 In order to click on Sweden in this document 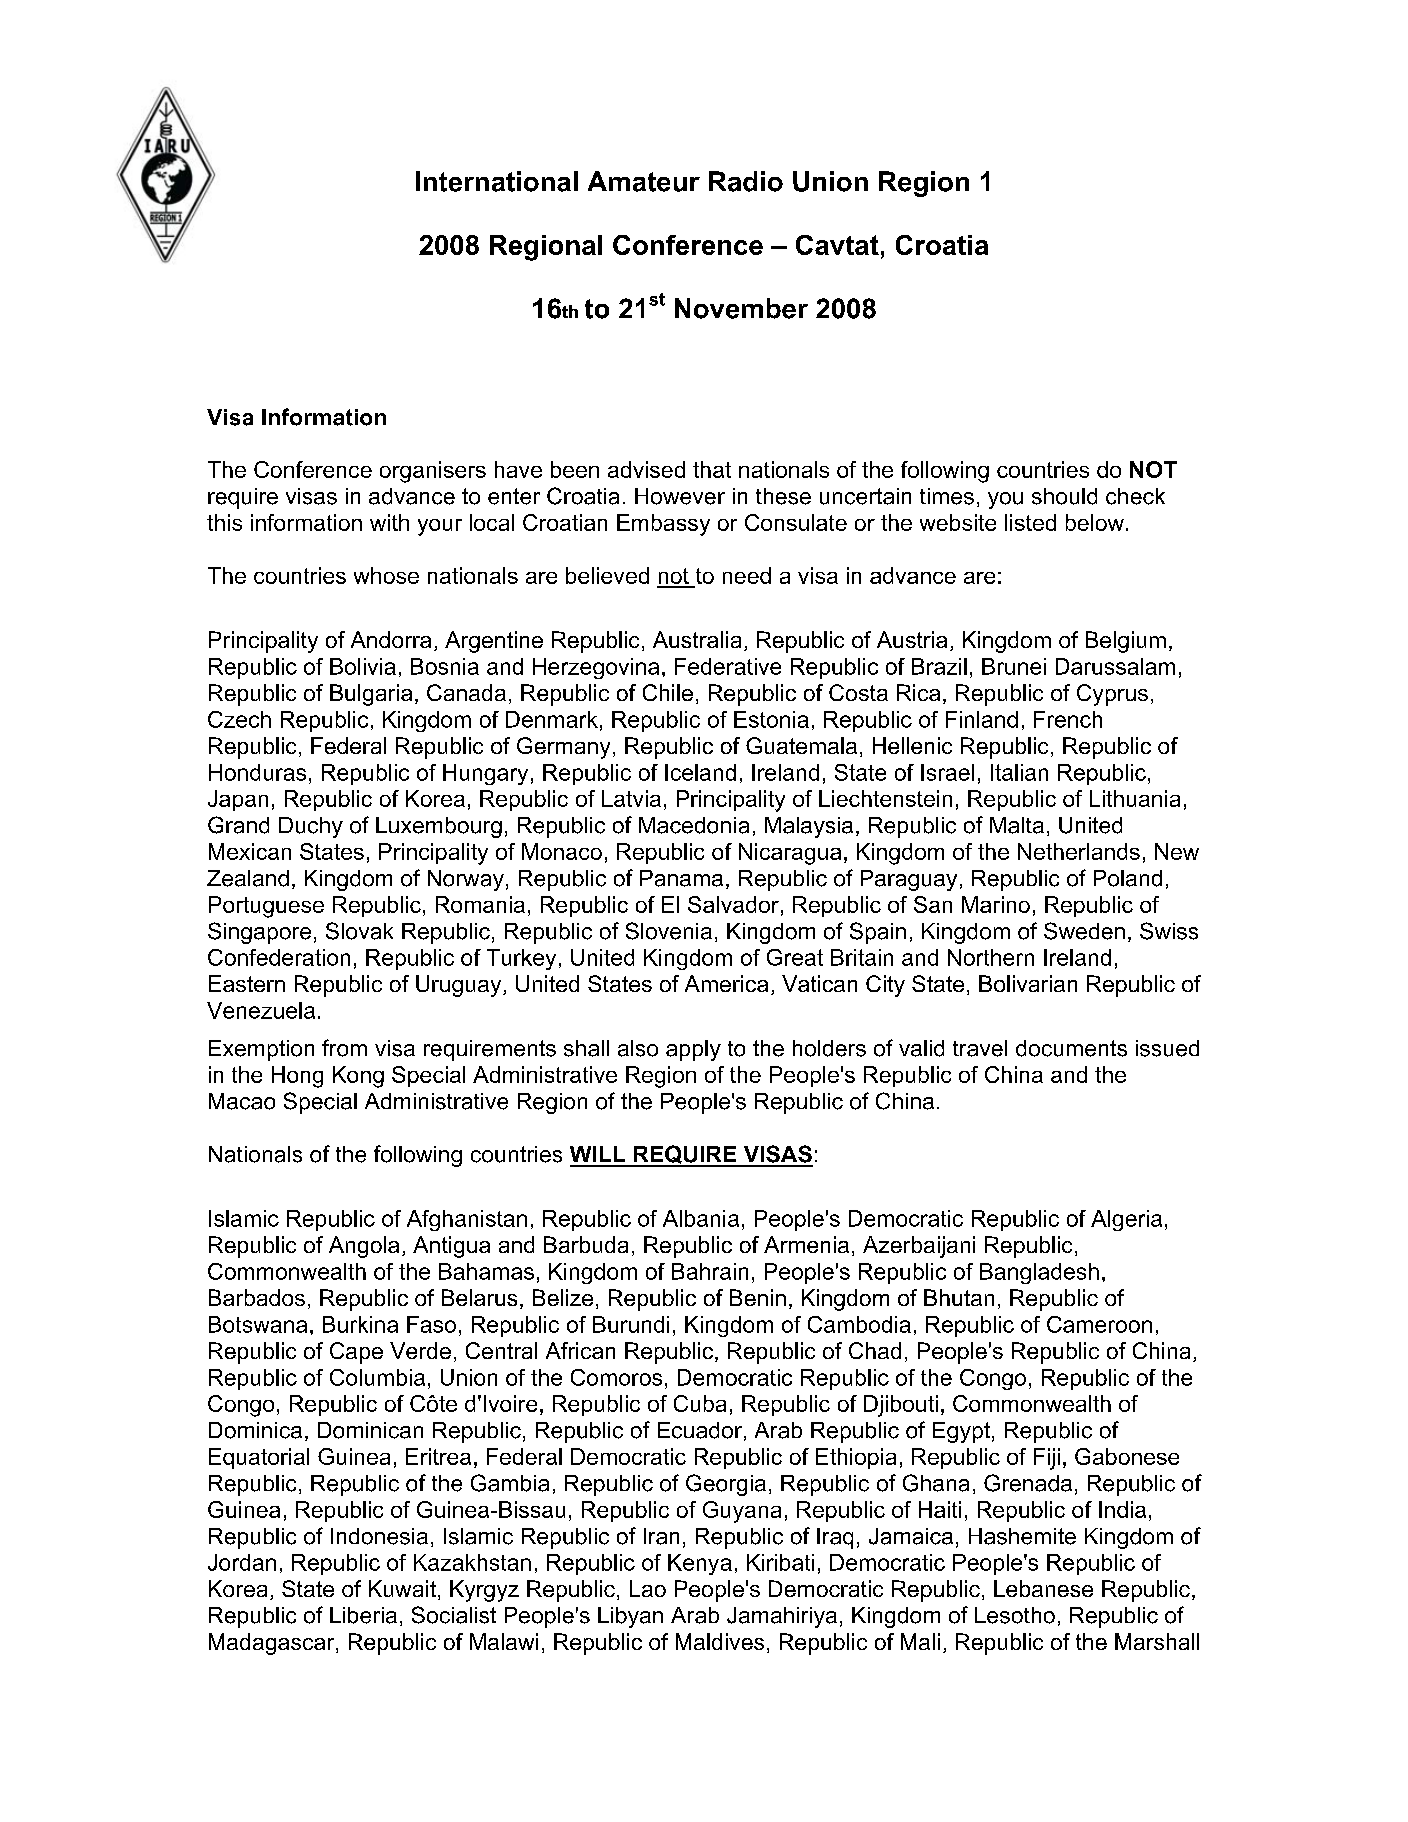, I will do `click(1084, 931)`.
